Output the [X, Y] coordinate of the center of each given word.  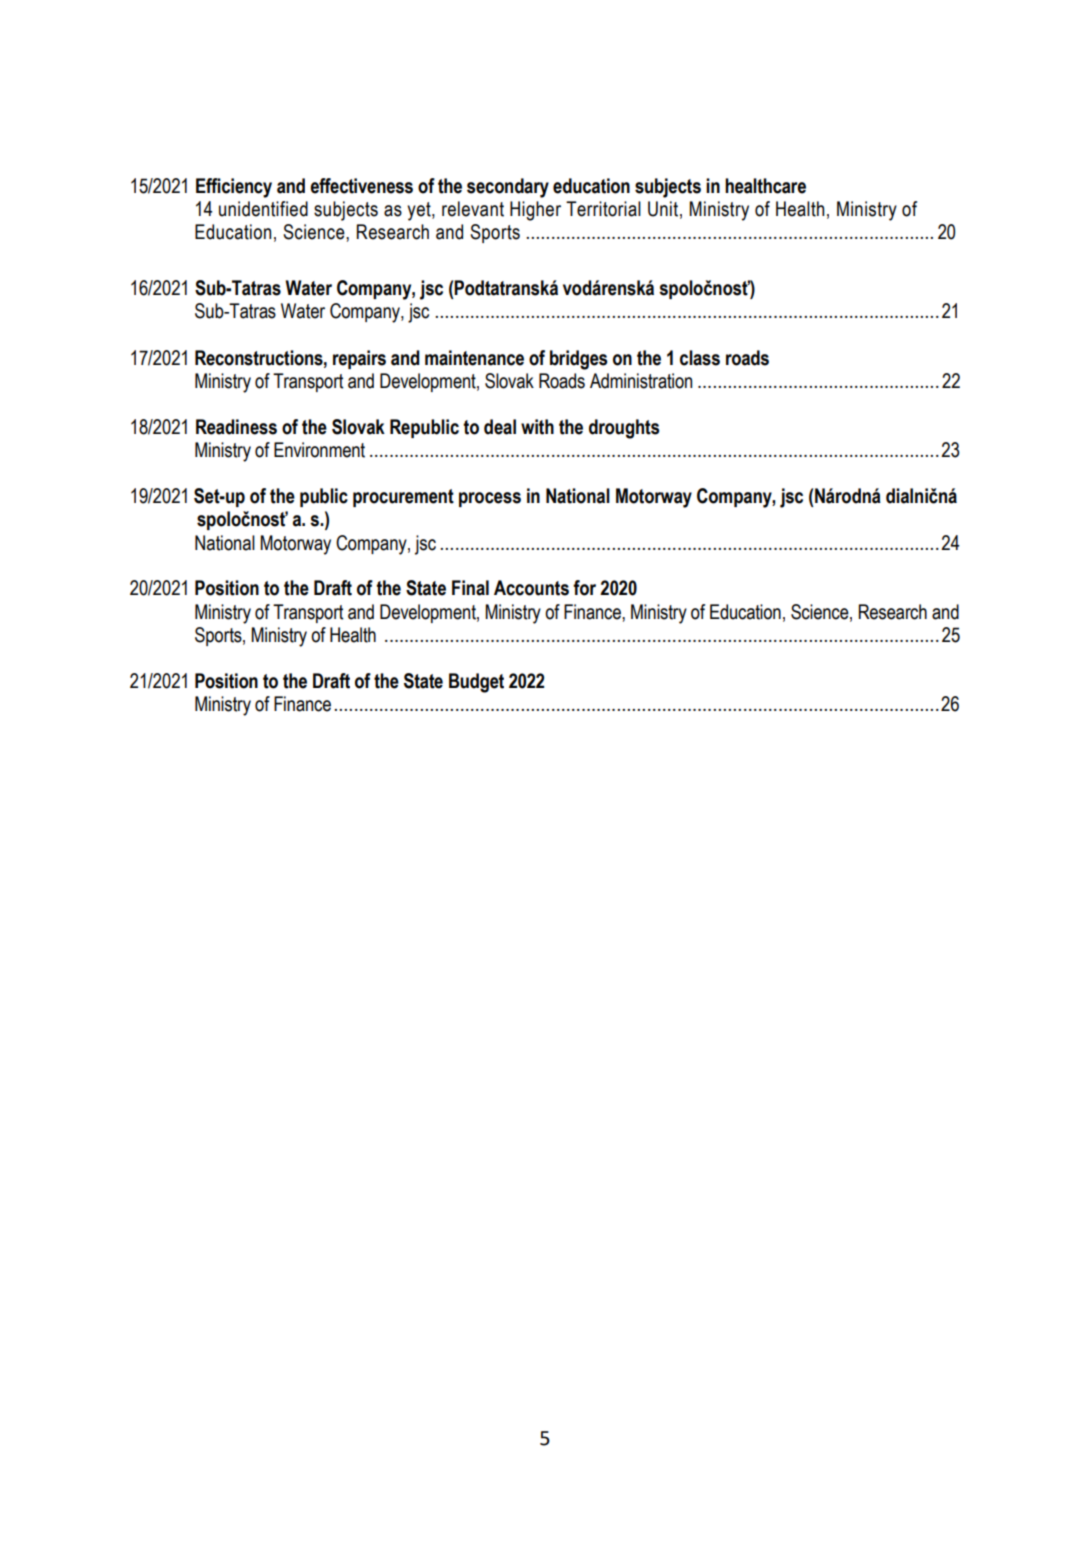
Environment [319, 450]
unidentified [263, 209]
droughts [624, 429]
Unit [663, 209]
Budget [476, 683]
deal [500, 427]
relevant [473, 209]
